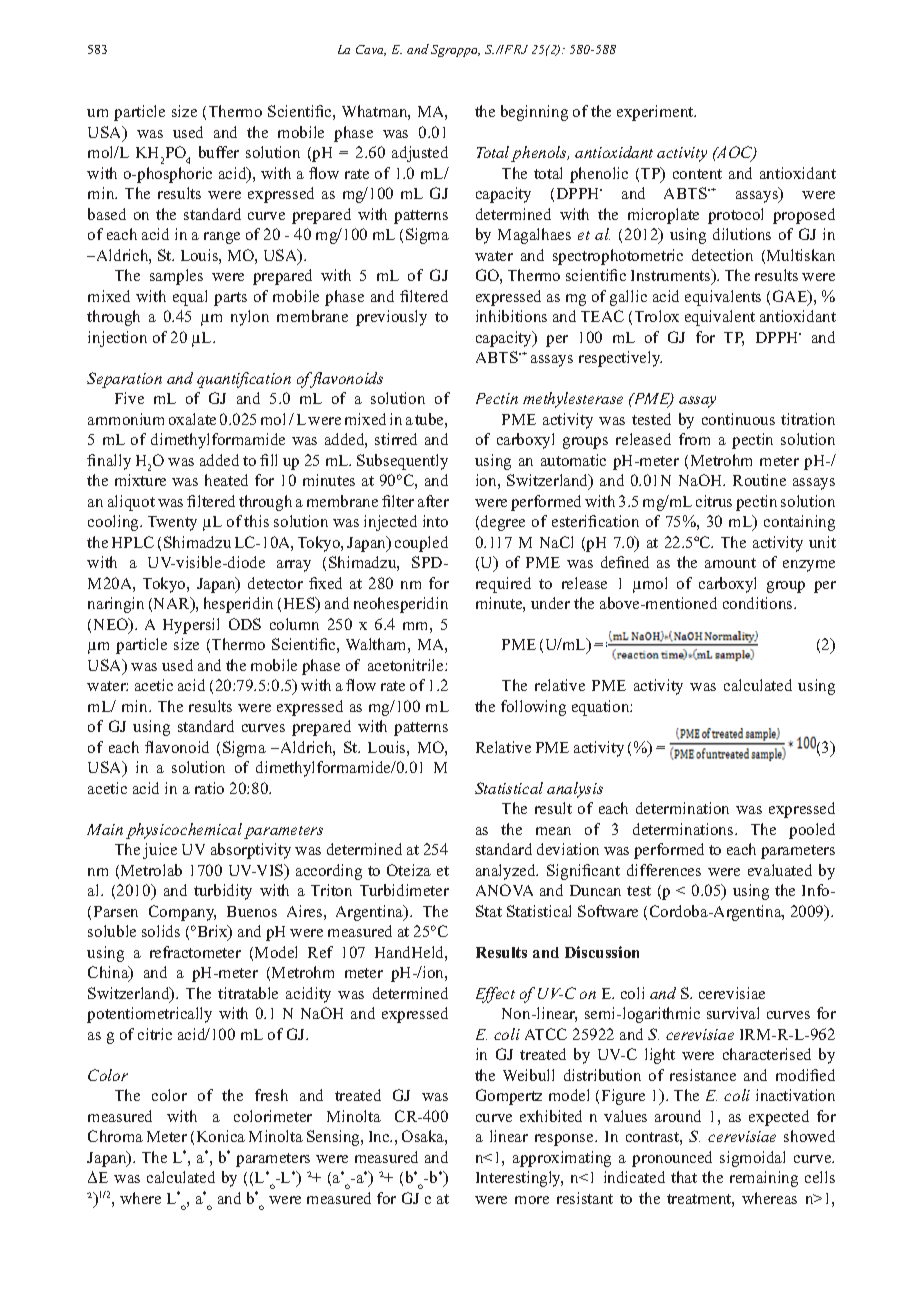 Image resolution: width=924 pixels, height=1308 pixels. What do you see at coordinates (244, 380) in the screenshot?
I see `quantification` at bounding box center [244, 380].
